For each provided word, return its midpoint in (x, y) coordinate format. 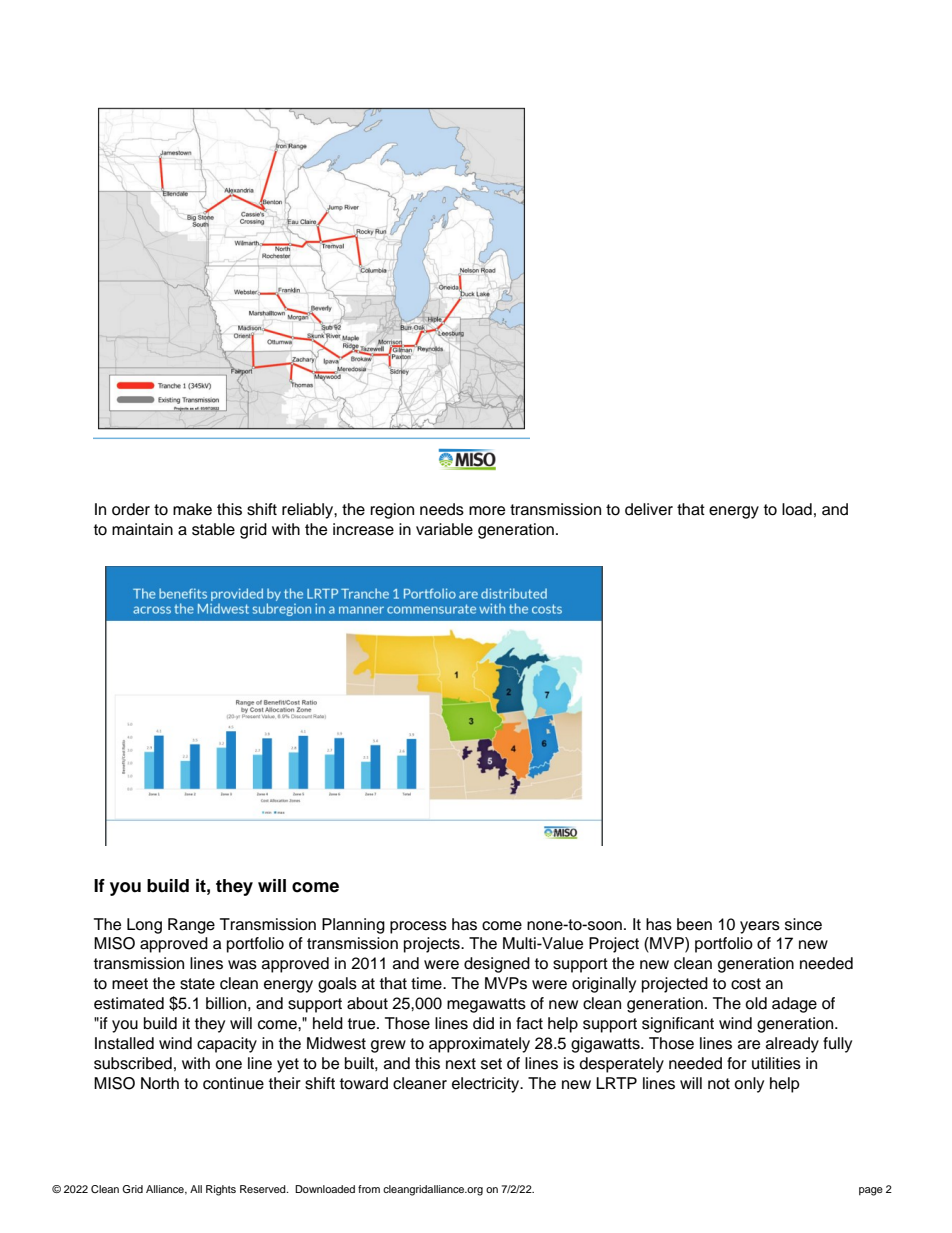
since (803, 924)
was (242, 965)
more (487, 511)
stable (213, 529)
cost (746, 984)
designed (497, 965)
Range (191, 926)
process (418, 927)
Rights (221, 1190)
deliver (649, 509)
